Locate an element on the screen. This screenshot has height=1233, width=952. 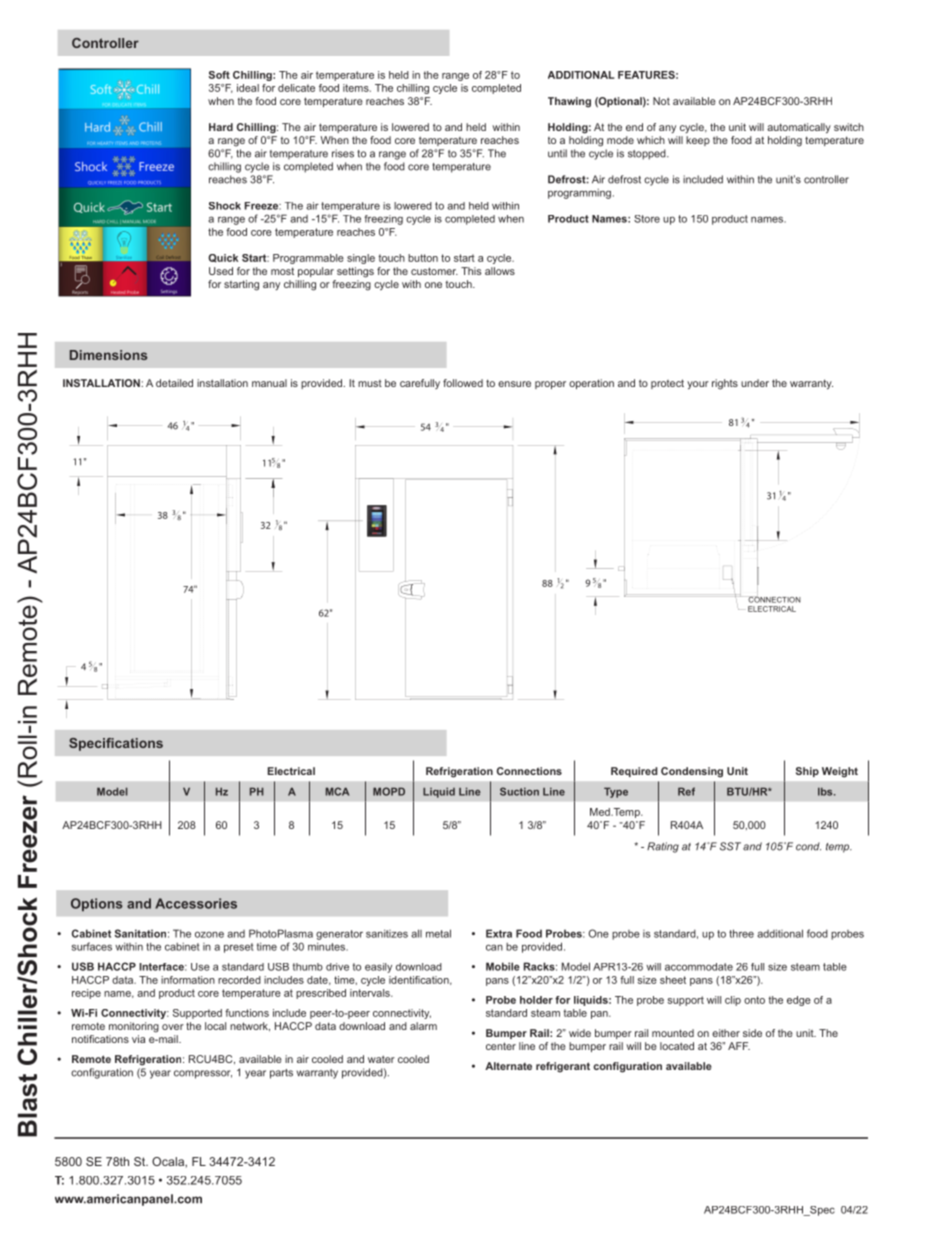
detailed is located at coordinates (174, 383).
